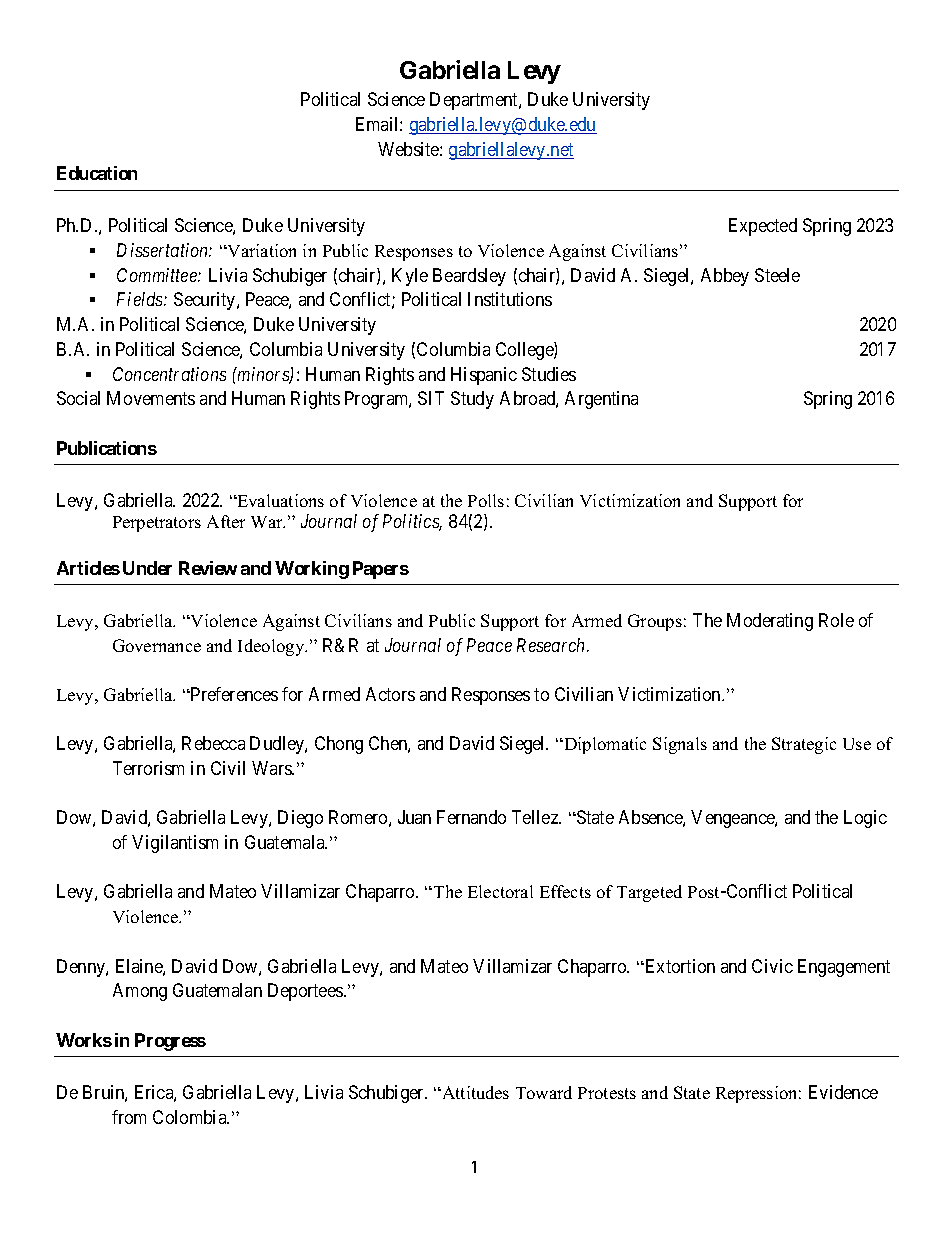 Image resolution: width=952 pixels, height=1233 pixels. Describe the element at coordinates (500, 891) in the screenshot. I see `Electoral` at that location.
